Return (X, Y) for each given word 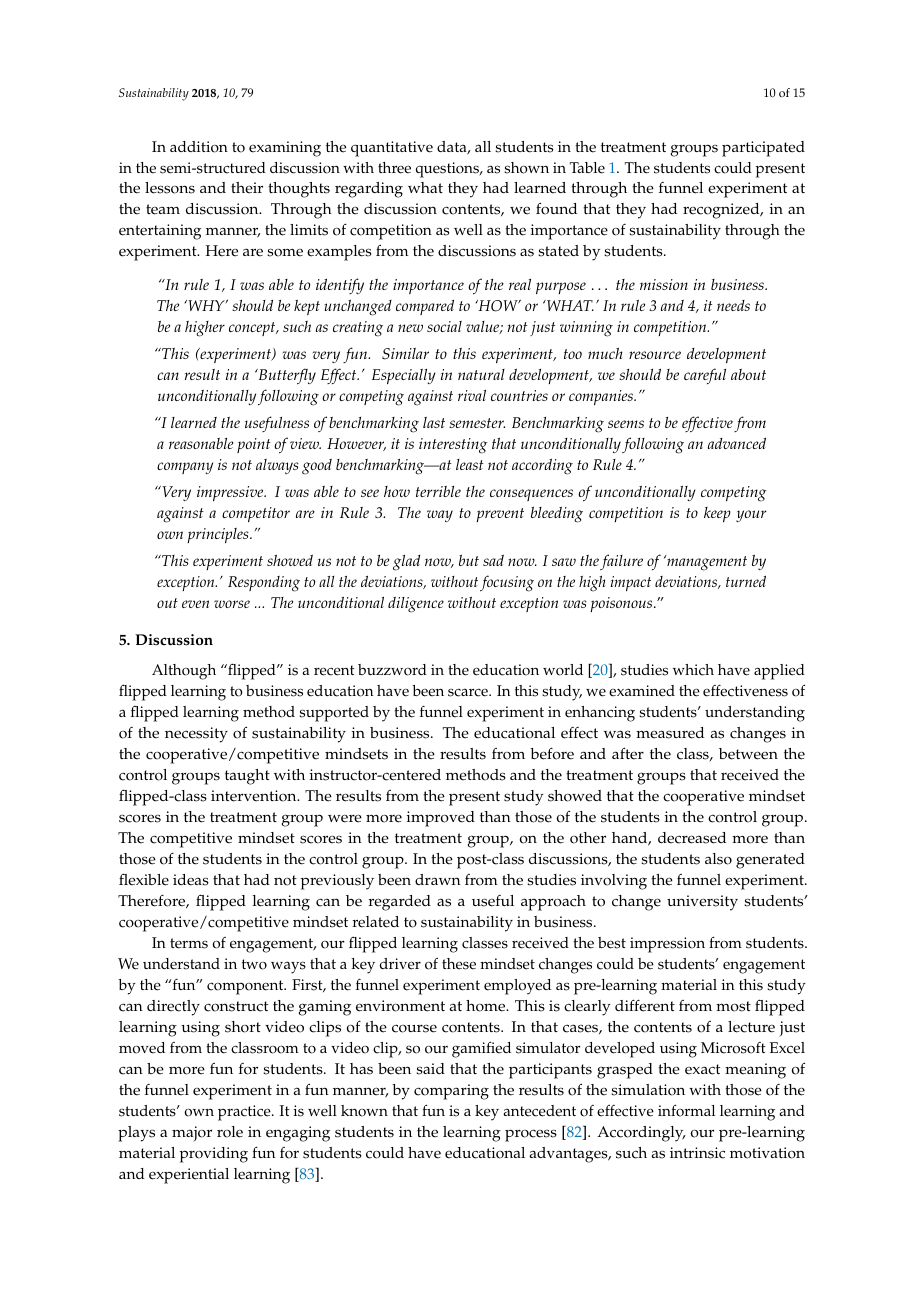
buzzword (392, 670)
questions (448, 170)
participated (763, 149)
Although (184, 672)
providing (214, 1155)
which (693, 670)
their (247, 188)
